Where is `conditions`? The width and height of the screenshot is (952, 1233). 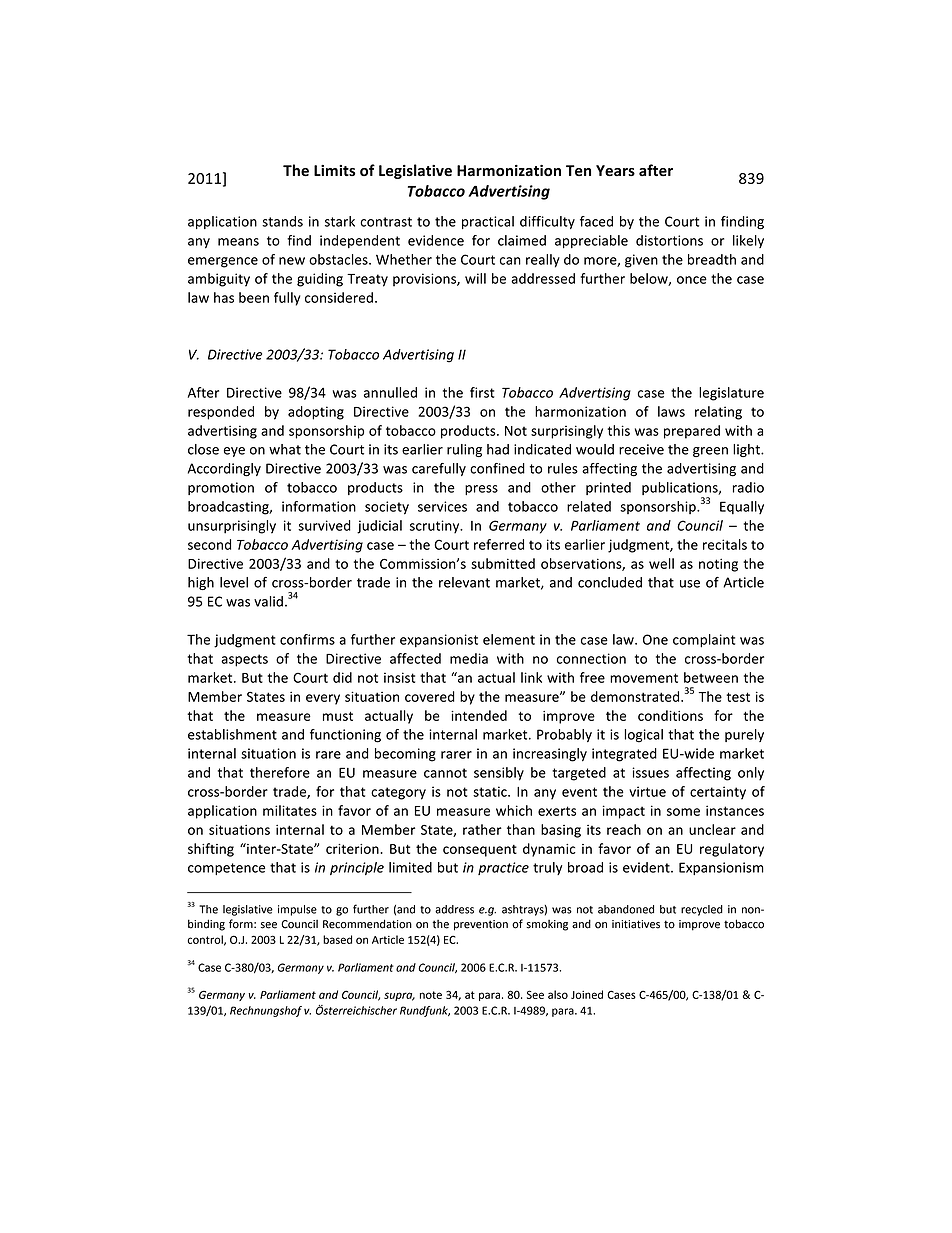
conditions is located at coordinates (670, 715).
